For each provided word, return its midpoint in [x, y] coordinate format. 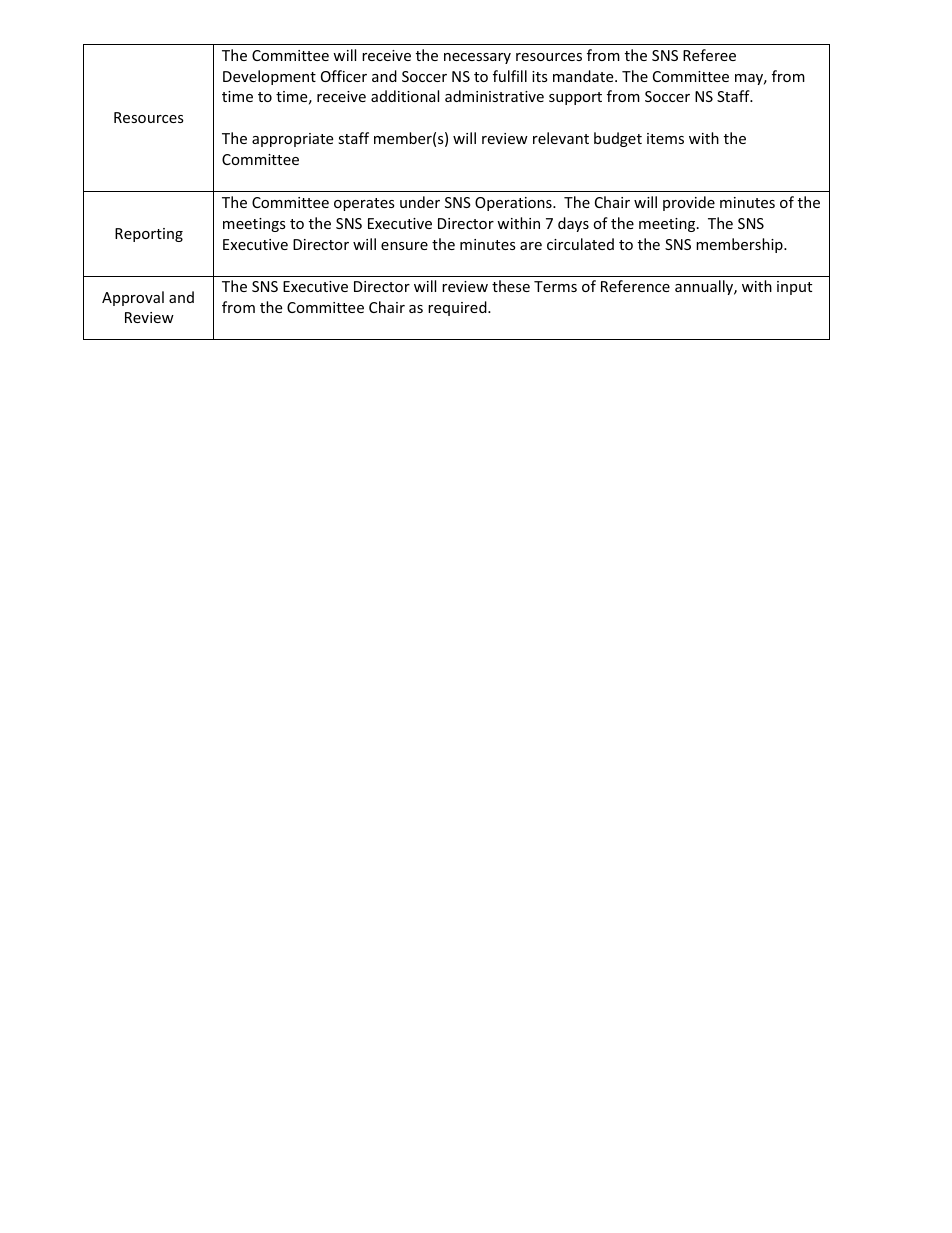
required [458, 308]
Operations [514, 204]
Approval [133, 298]
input [794, 288]
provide [689, 203]
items [665, 138]
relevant [561, 138]
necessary [477, 58]
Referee [709, 55]
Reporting [149, 235]
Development [269, 77]
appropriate [292, 140]
